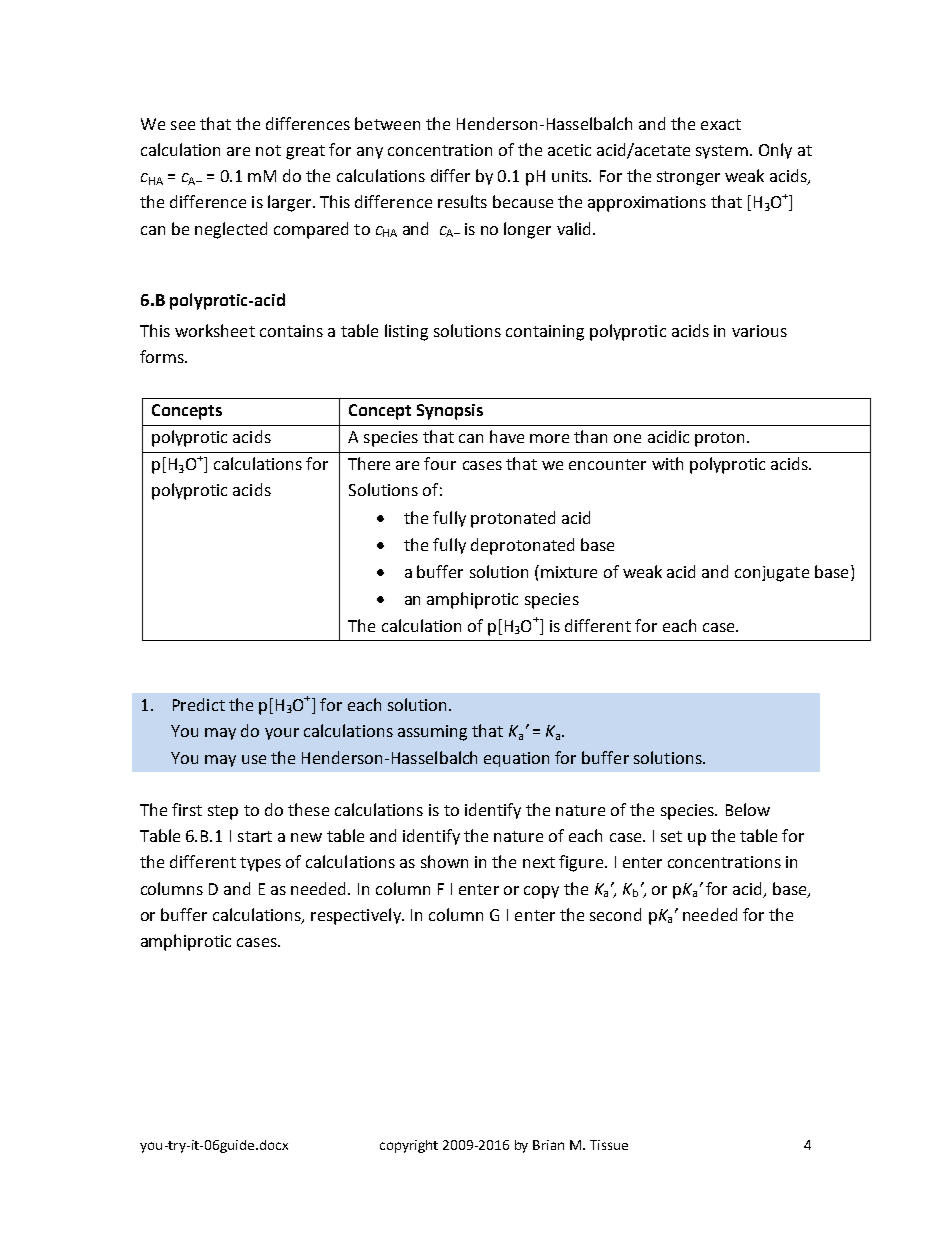 This screenshot has width=952, height=1233. Describe the element at coordinates (722, 152) in the screenshot. I see `system` at that location.
